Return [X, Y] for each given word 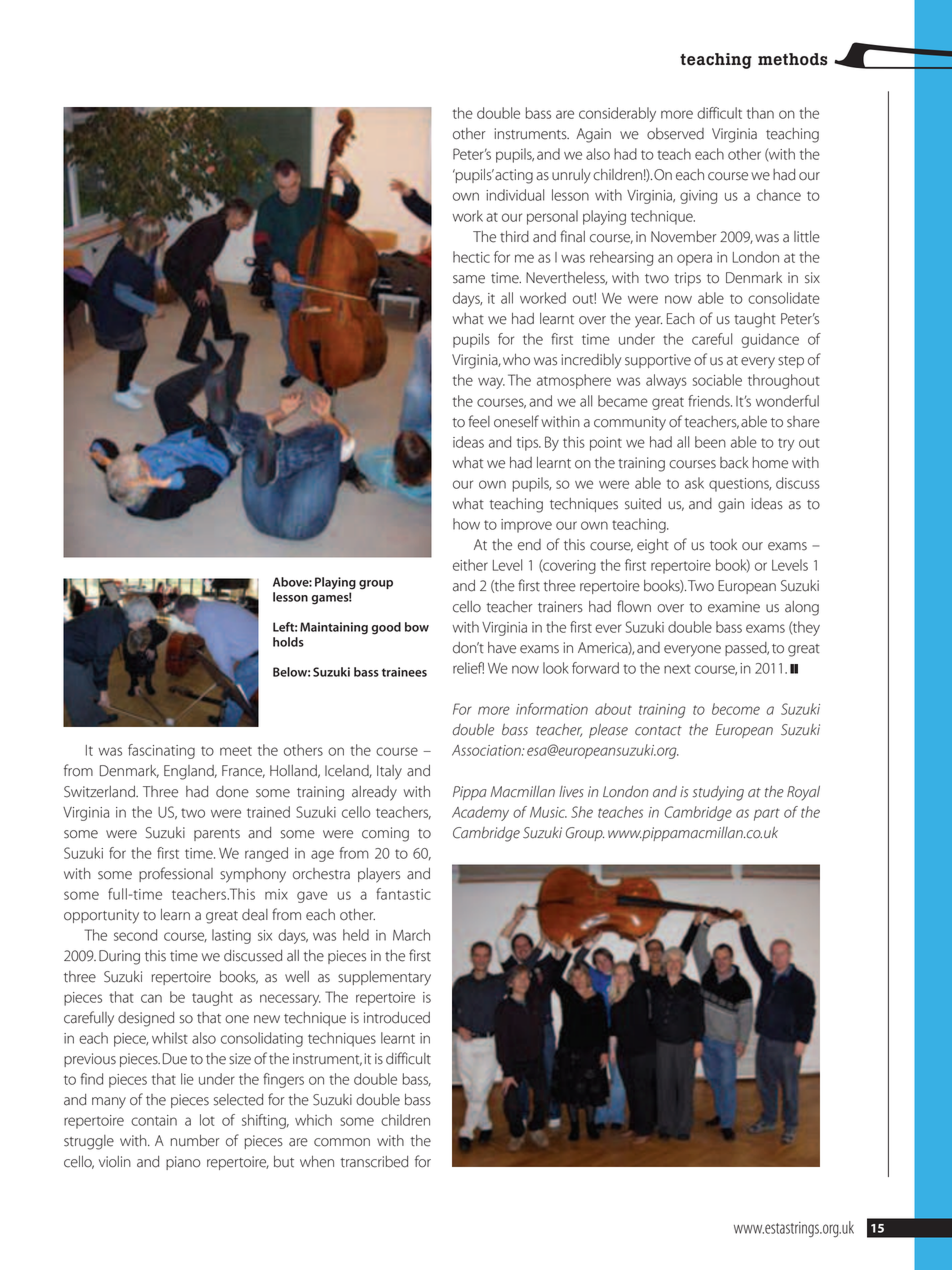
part [767, 814]
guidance [770, 340]
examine [734, 607]
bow [417, 627]
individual [515, 195]
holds [288, 642]
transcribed [374, 1162]
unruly [571, 176]
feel [479, 421]
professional [176, 874]
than [760, 113]
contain [154, 1120]
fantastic [403, 894]
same [469, 279]
